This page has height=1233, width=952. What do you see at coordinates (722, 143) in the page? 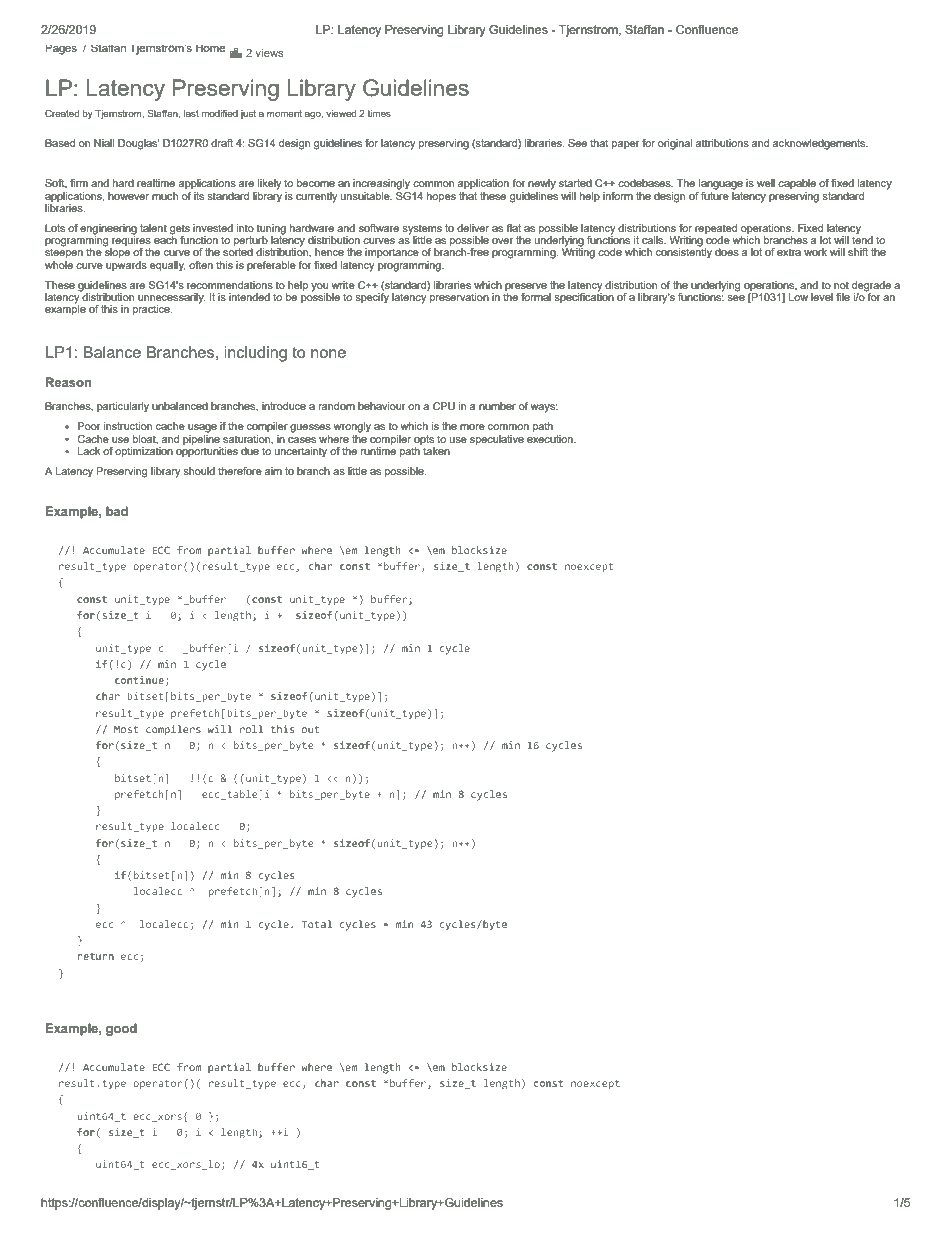
I see `attributions` at bounding box center [722, 143].
